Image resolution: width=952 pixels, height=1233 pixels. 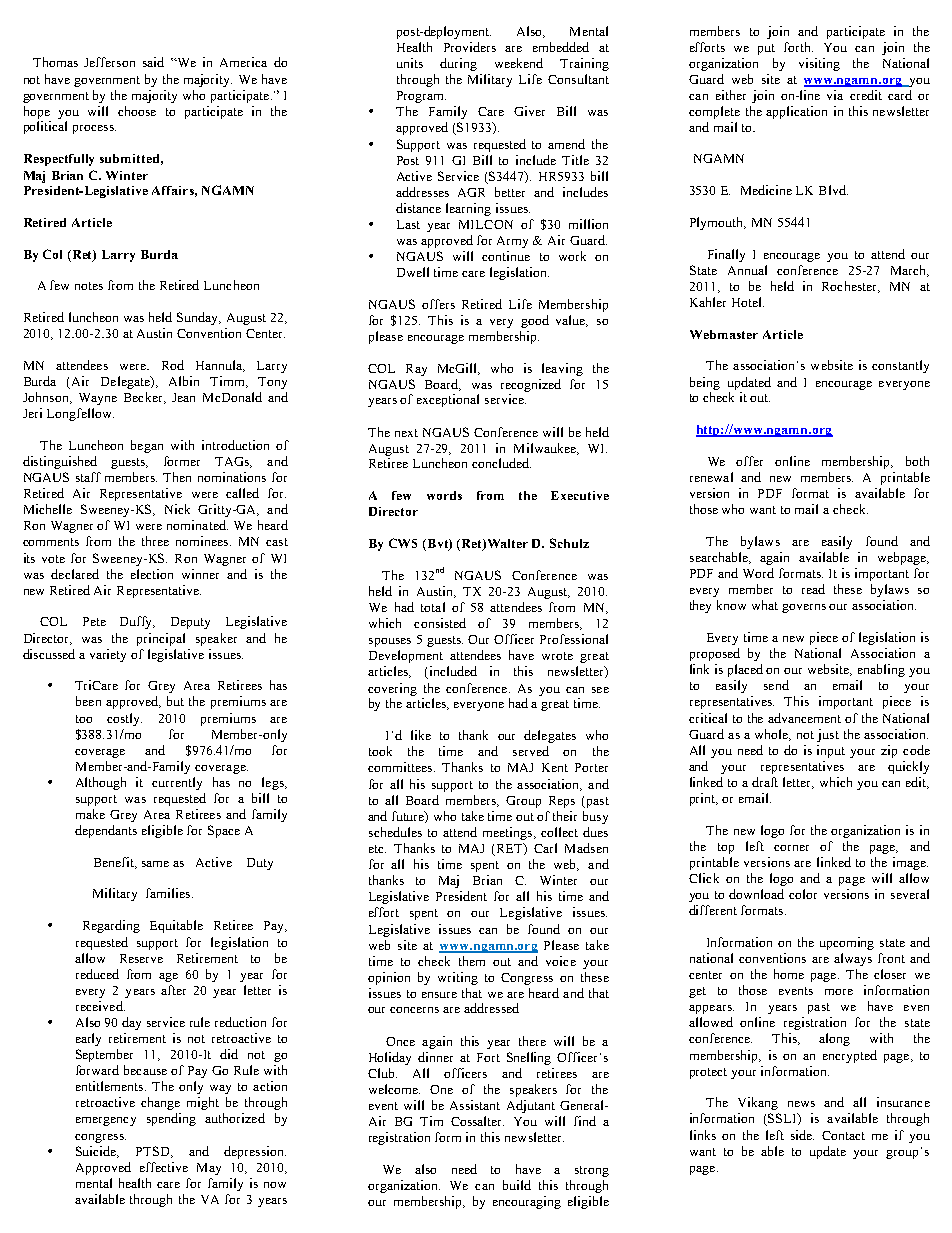 I want to click on make, so click(x=90, y=814).
